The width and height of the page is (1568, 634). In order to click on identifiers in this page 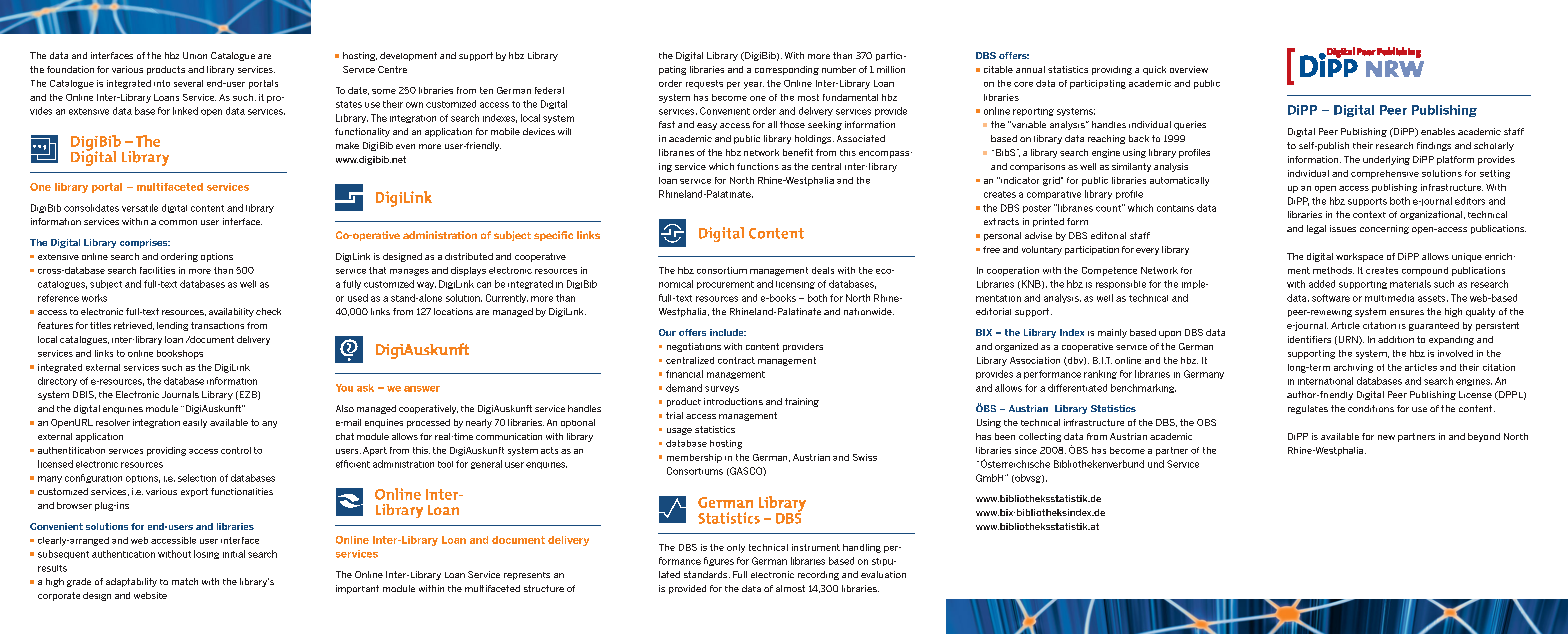, I will do `click(1309, 339)`.
